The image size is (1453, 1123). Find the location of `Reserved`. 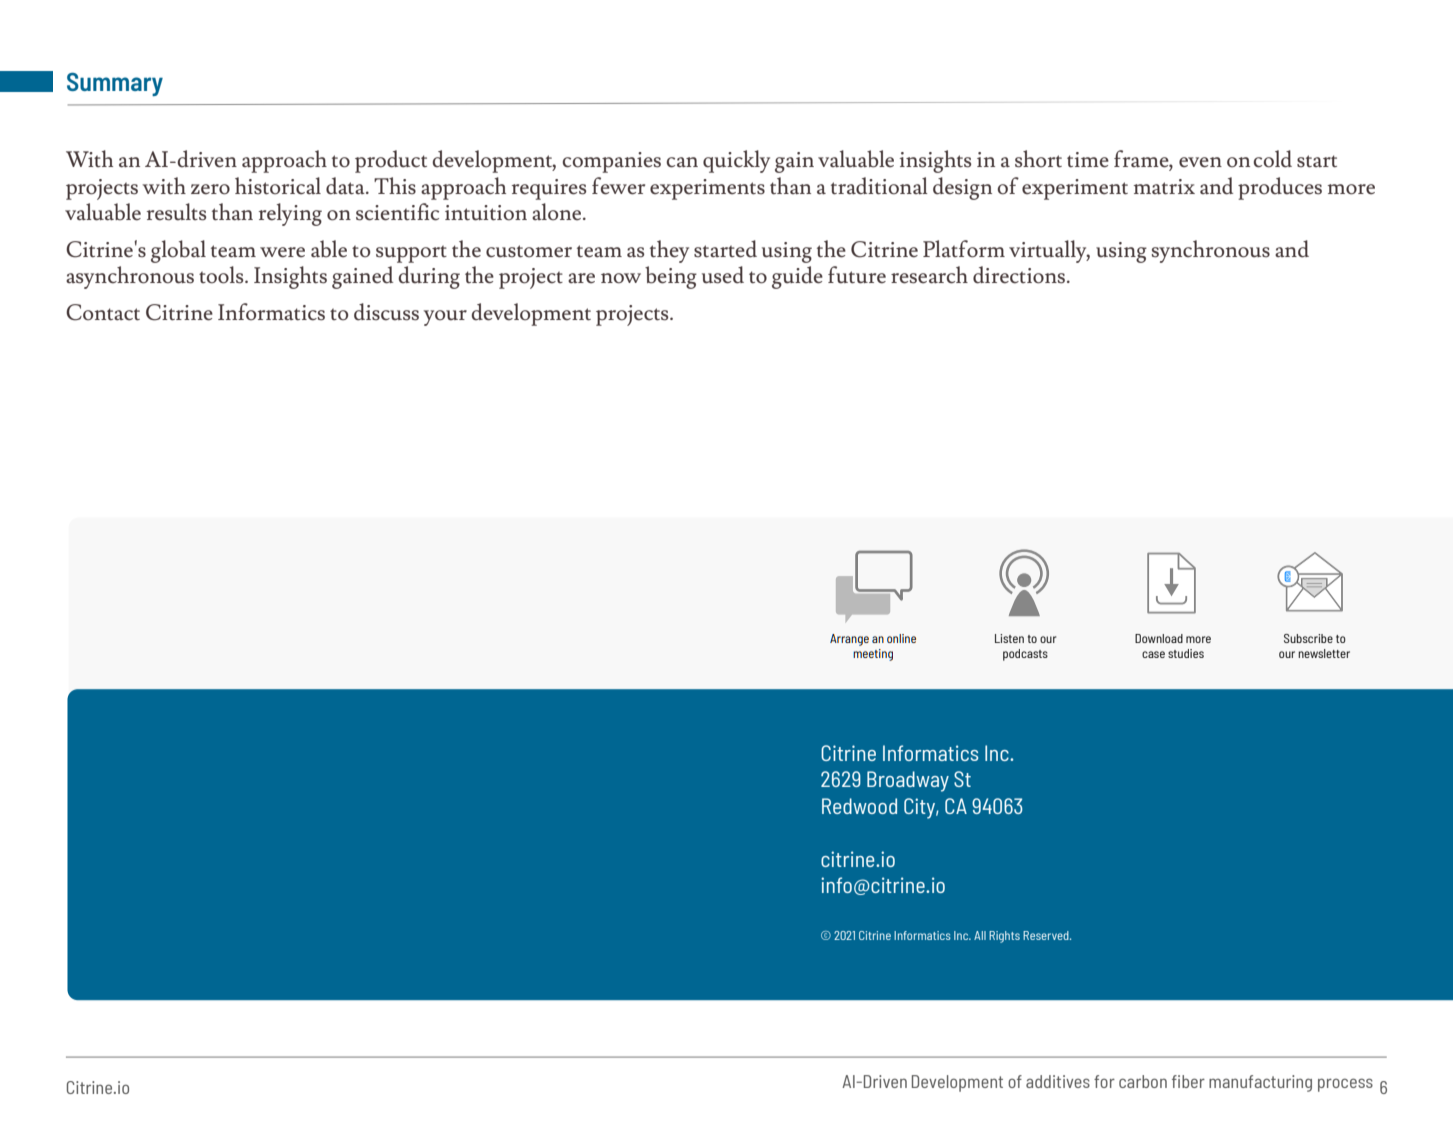

Reserved is located at coordinates (1047, 935).
